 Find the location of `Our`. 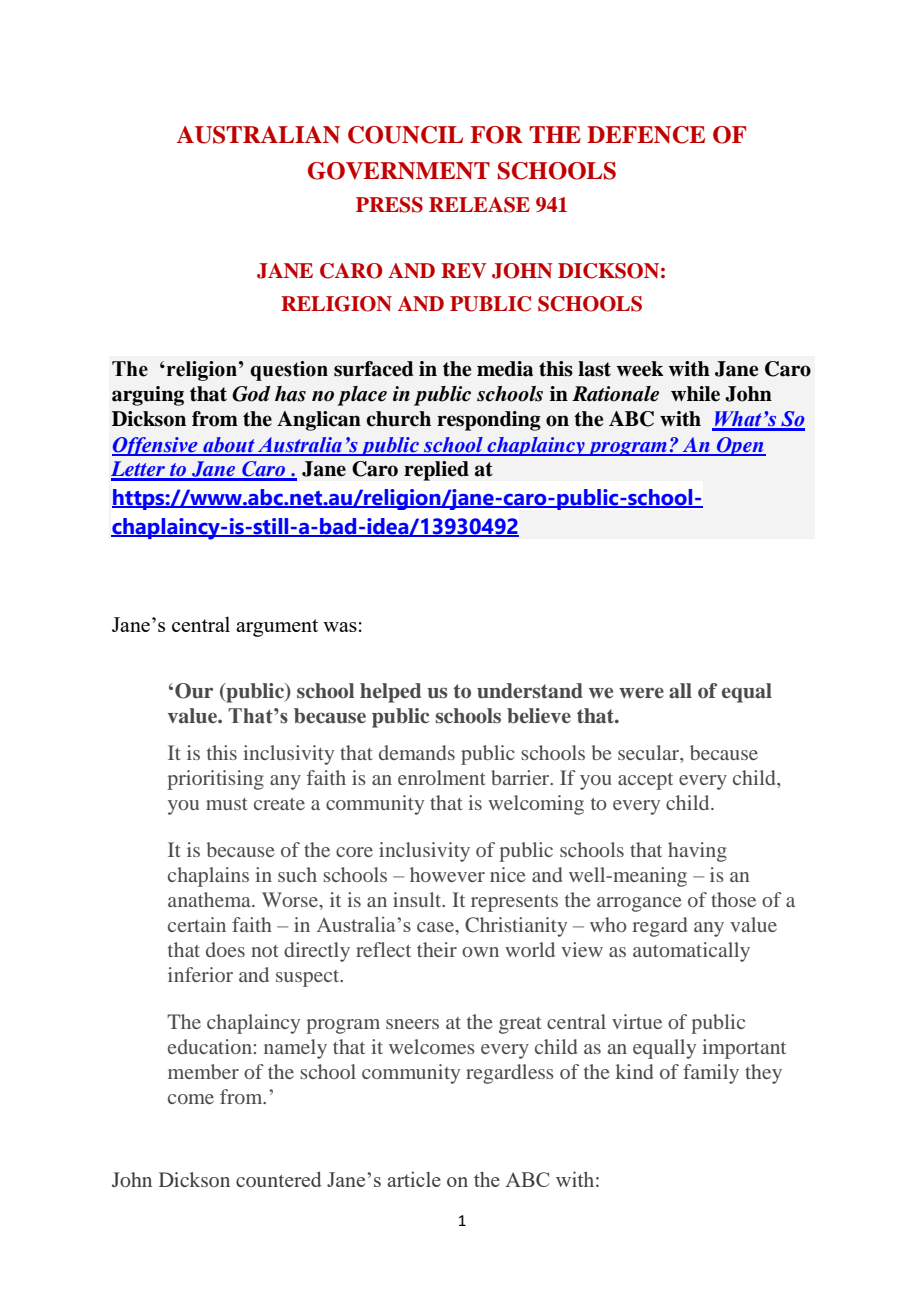

Our is located at coordinates (194, 691).
